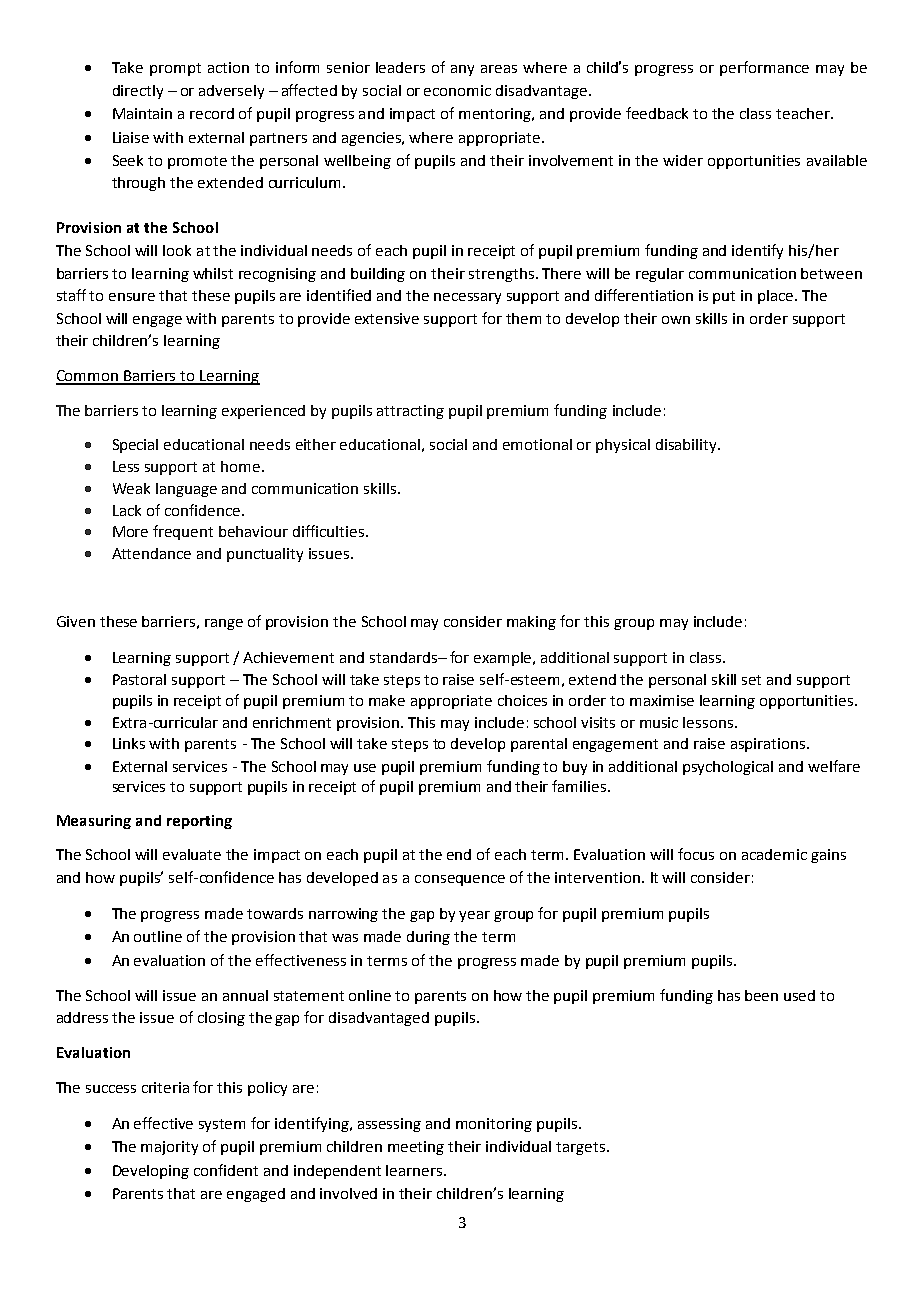 Image resolution: width=924 pixels, height=1308 pixels. I want to click on Common, so click(88, 377).
